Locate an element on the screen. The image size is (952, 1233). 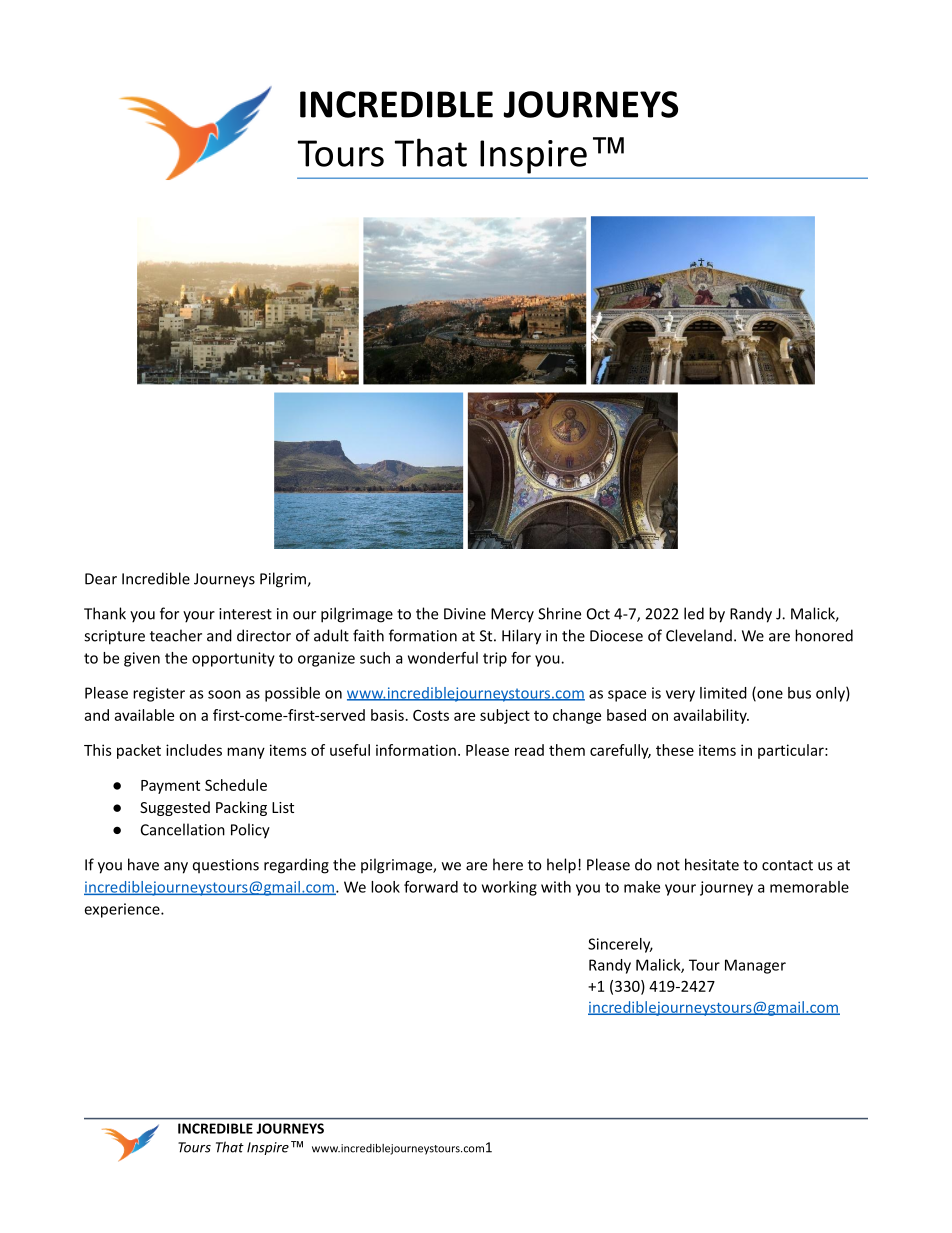
read is located at coordinates (529, 750).
